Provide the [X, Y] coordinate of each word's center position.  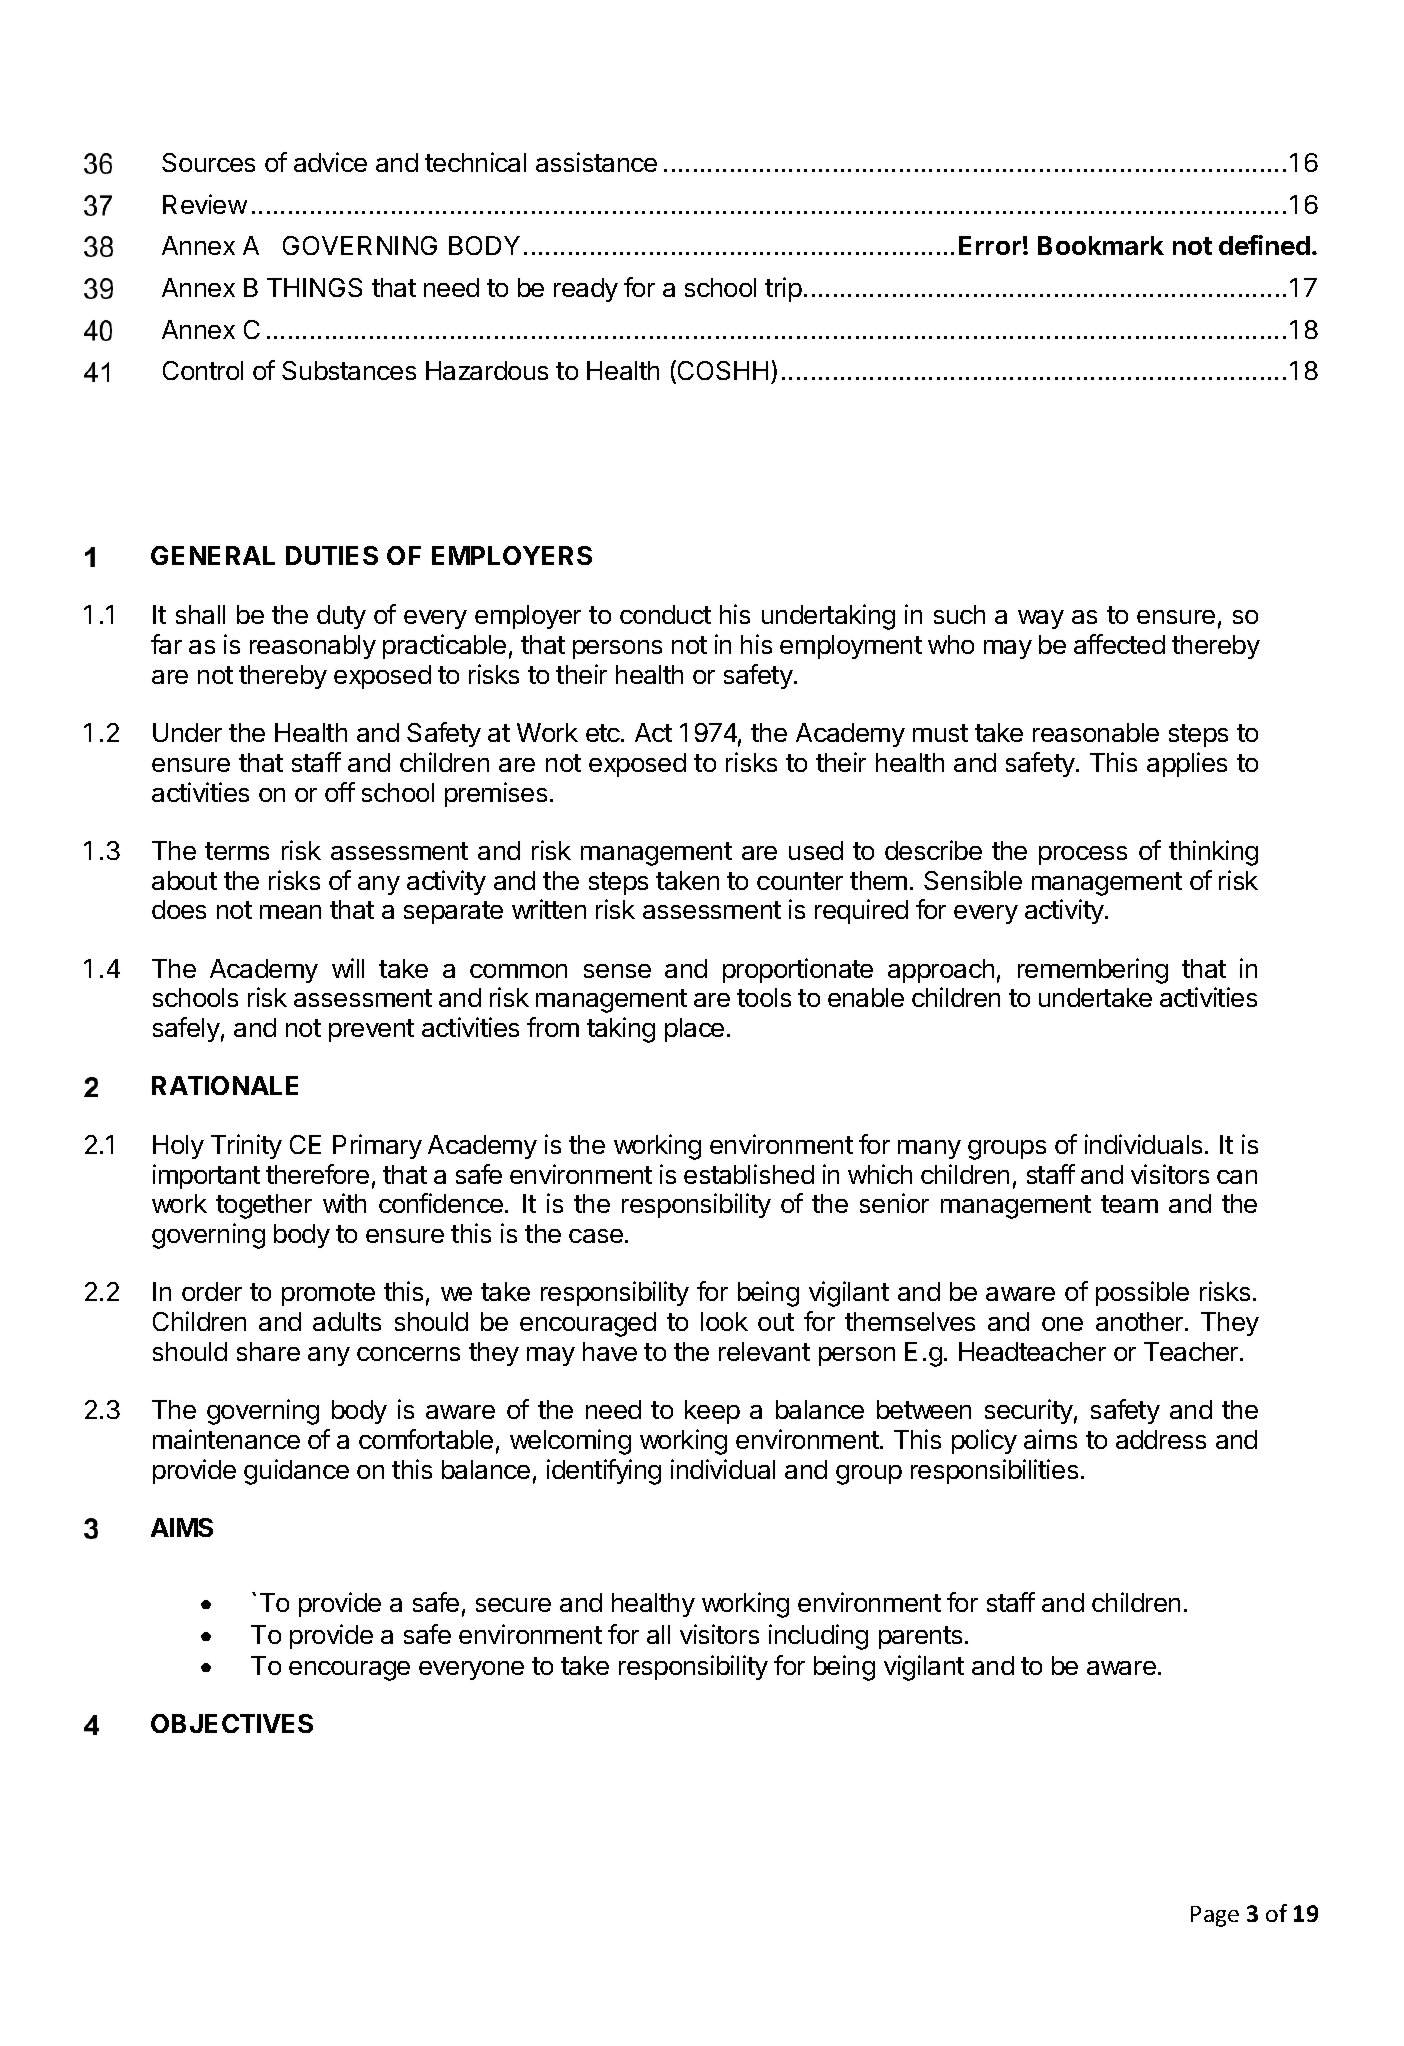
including [818, 1637]
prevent [371, 1030]
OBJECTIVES [232, 1723]
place [694, 1030]
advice [330, 162]
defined [1264, 245]
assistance [596, 162]
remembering [1093, 971]
